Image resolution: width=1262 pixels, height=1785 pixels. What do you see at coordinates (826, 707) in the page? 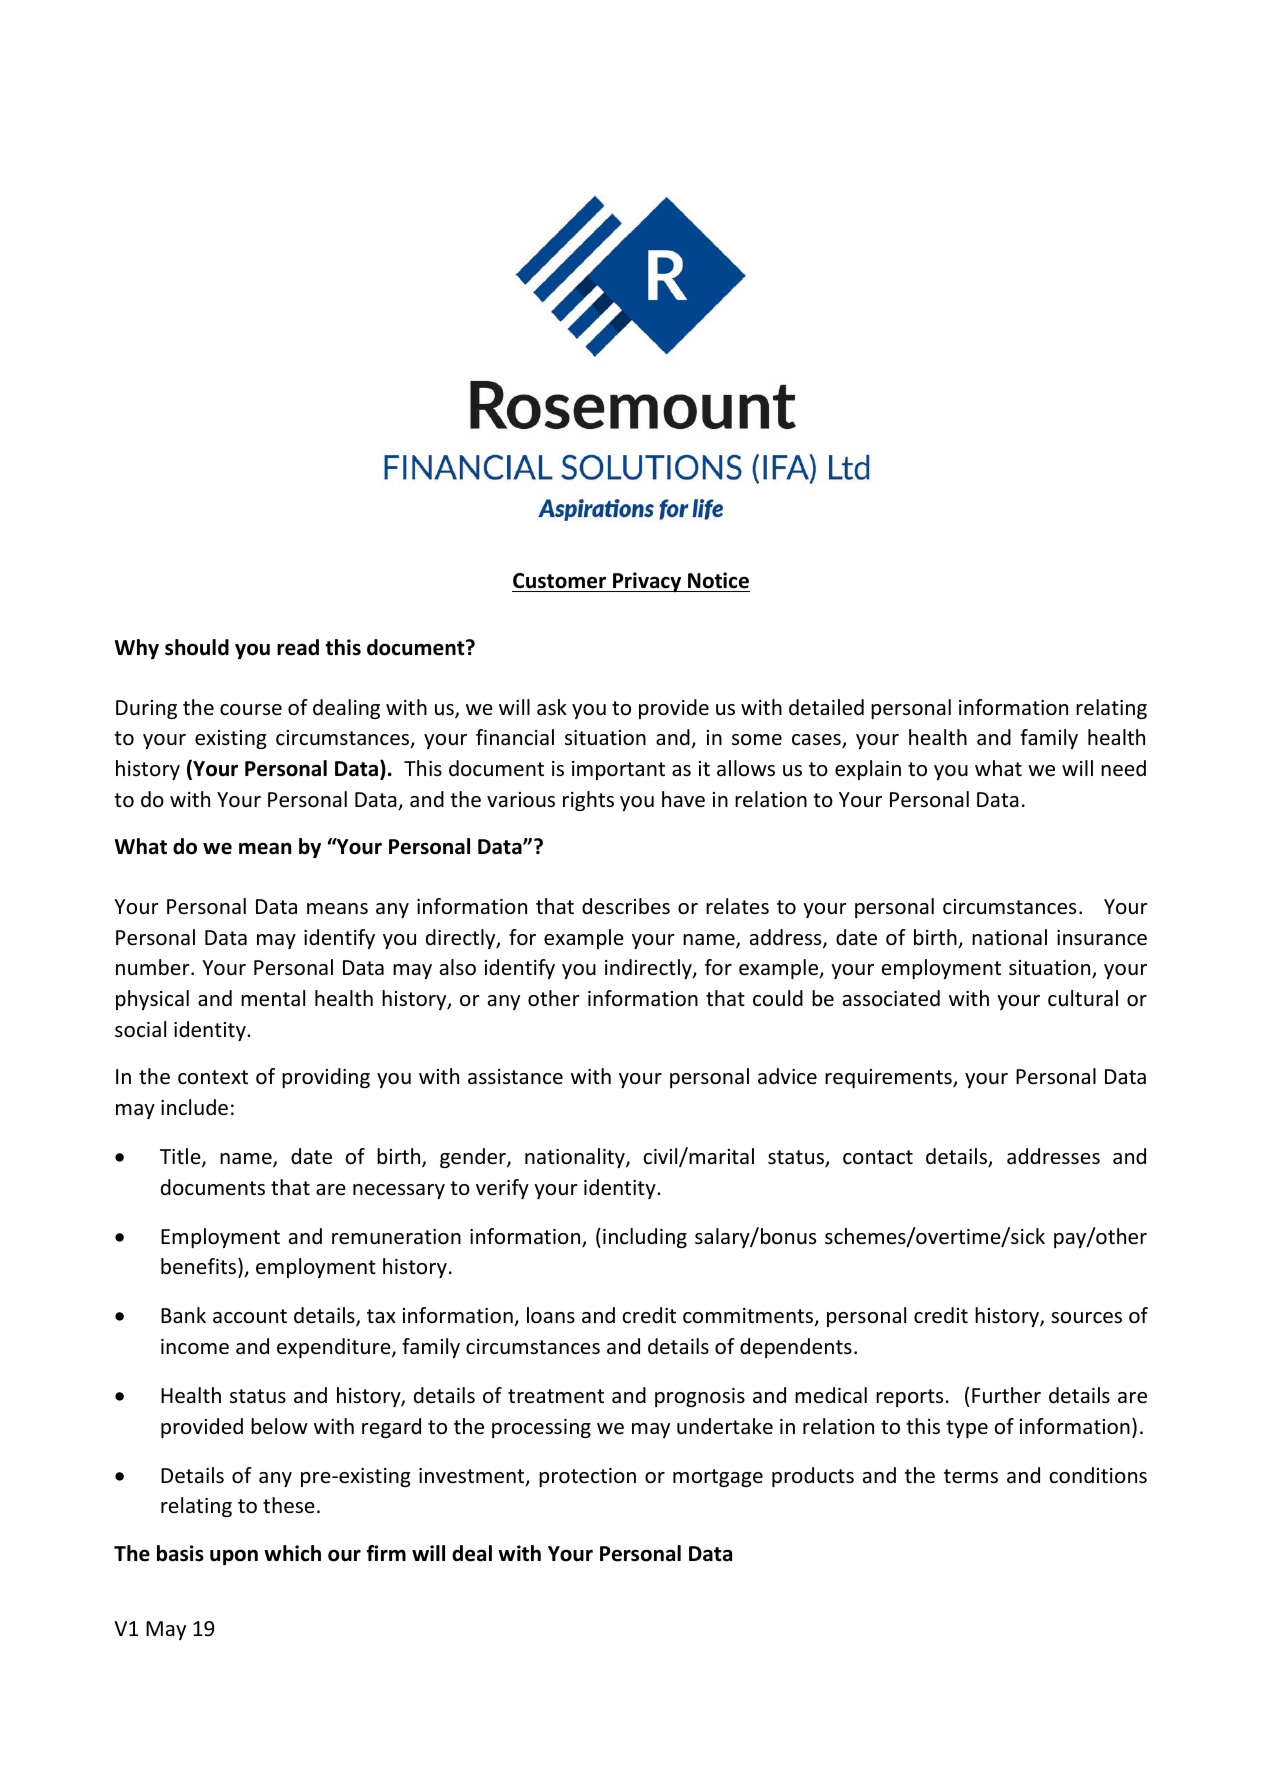
I see `detailed` at bounding box center [826, 707].
